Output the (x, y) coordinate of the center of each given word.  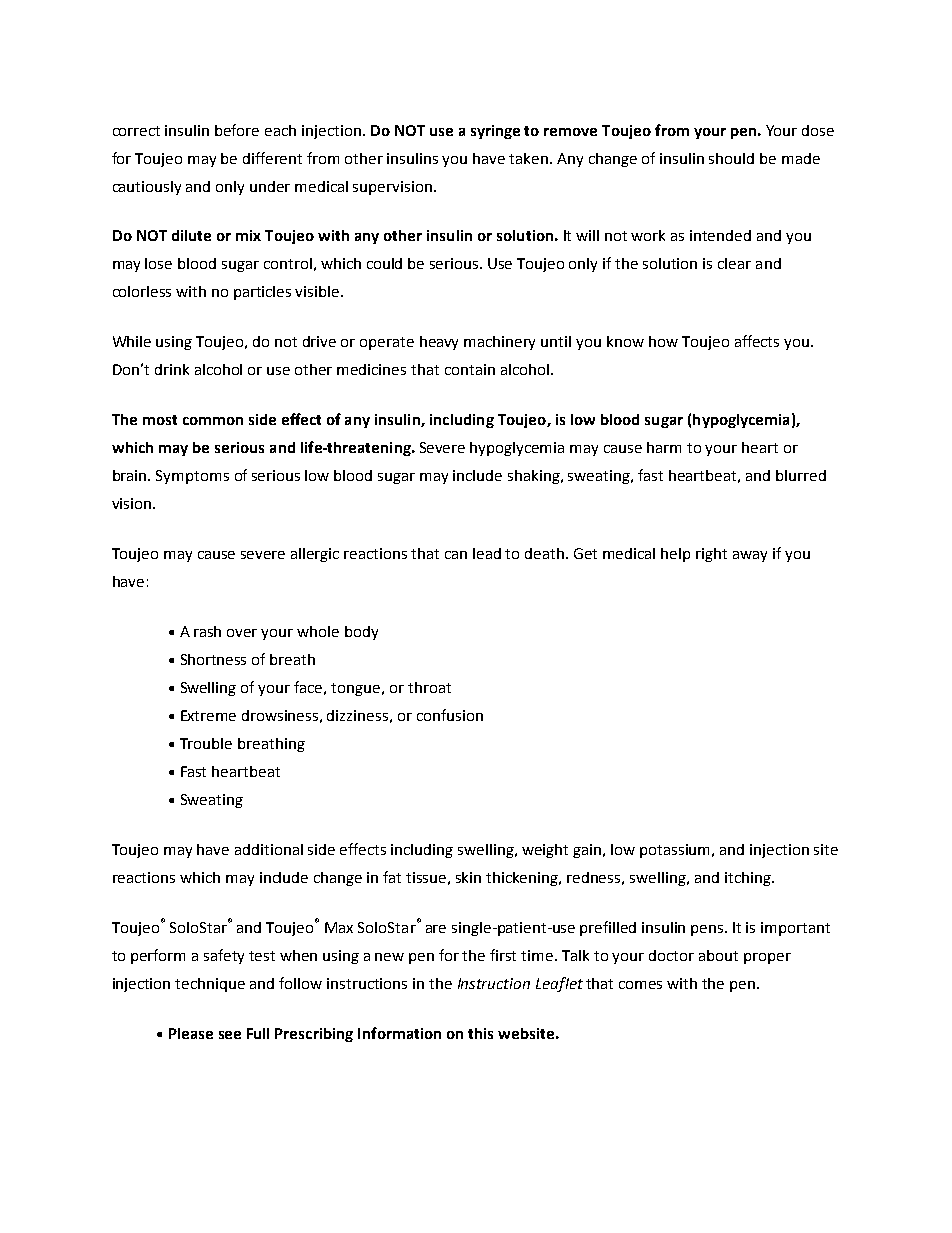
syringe (495, 132)
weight (545, 851)
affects (757, 341)
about (718, 955)
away (750, 556)
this (480, 1033)
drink (172, 369)
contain (470, 369)
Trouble (206, 743)
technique (210, 985)
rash (207, 631)
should (731, 158)
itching (749, 879)
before (237, 130)
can (456, 555)
